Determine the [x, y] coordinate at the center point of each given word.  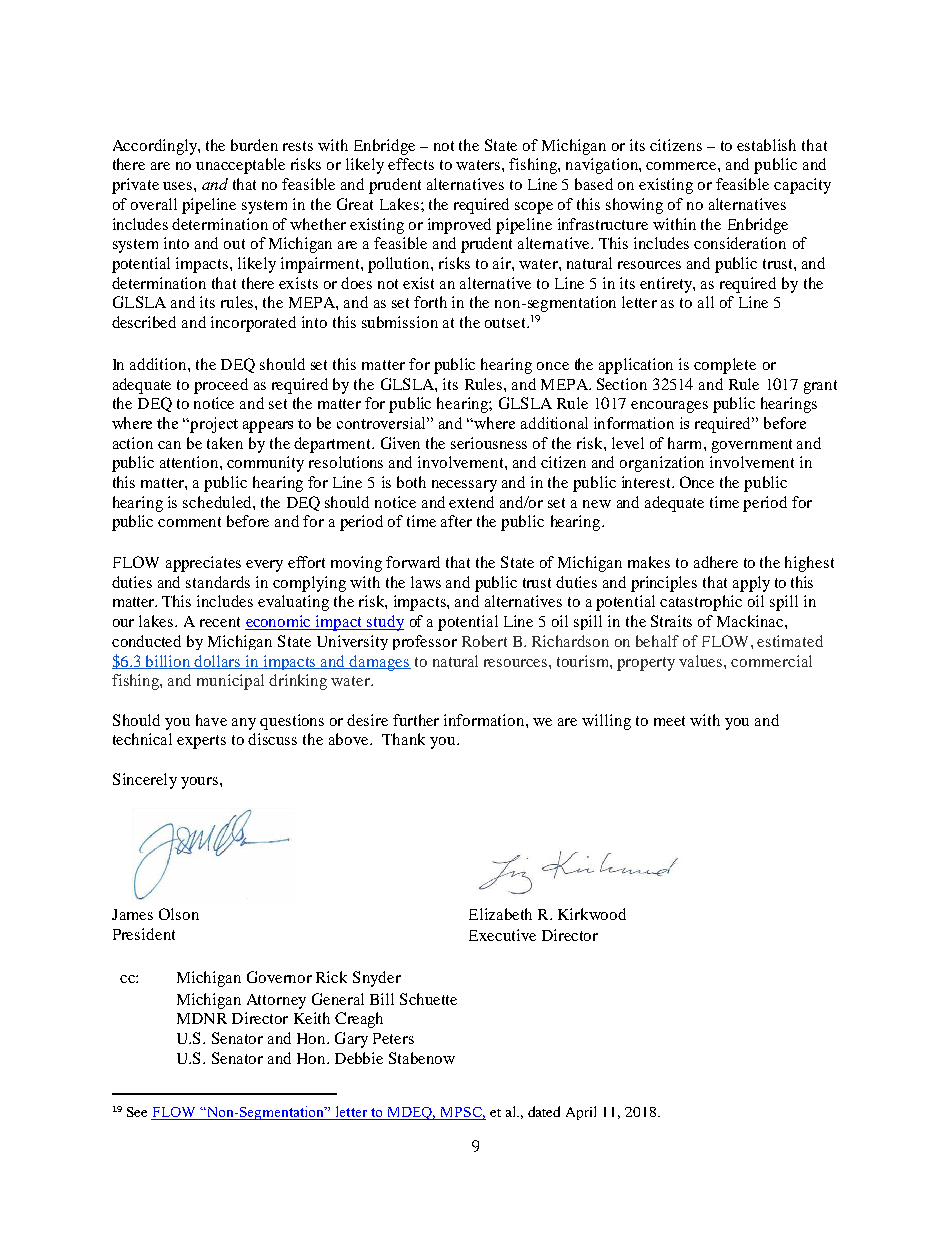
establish [766, 145]
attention [190, 462]
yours [201, 783]
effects [411, 164]
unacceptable [240, 166]
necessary [464, 486]
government [752, 446]
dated [544, 1111]
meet [669, 721]
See [137, 1112]
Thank [403, 739]
